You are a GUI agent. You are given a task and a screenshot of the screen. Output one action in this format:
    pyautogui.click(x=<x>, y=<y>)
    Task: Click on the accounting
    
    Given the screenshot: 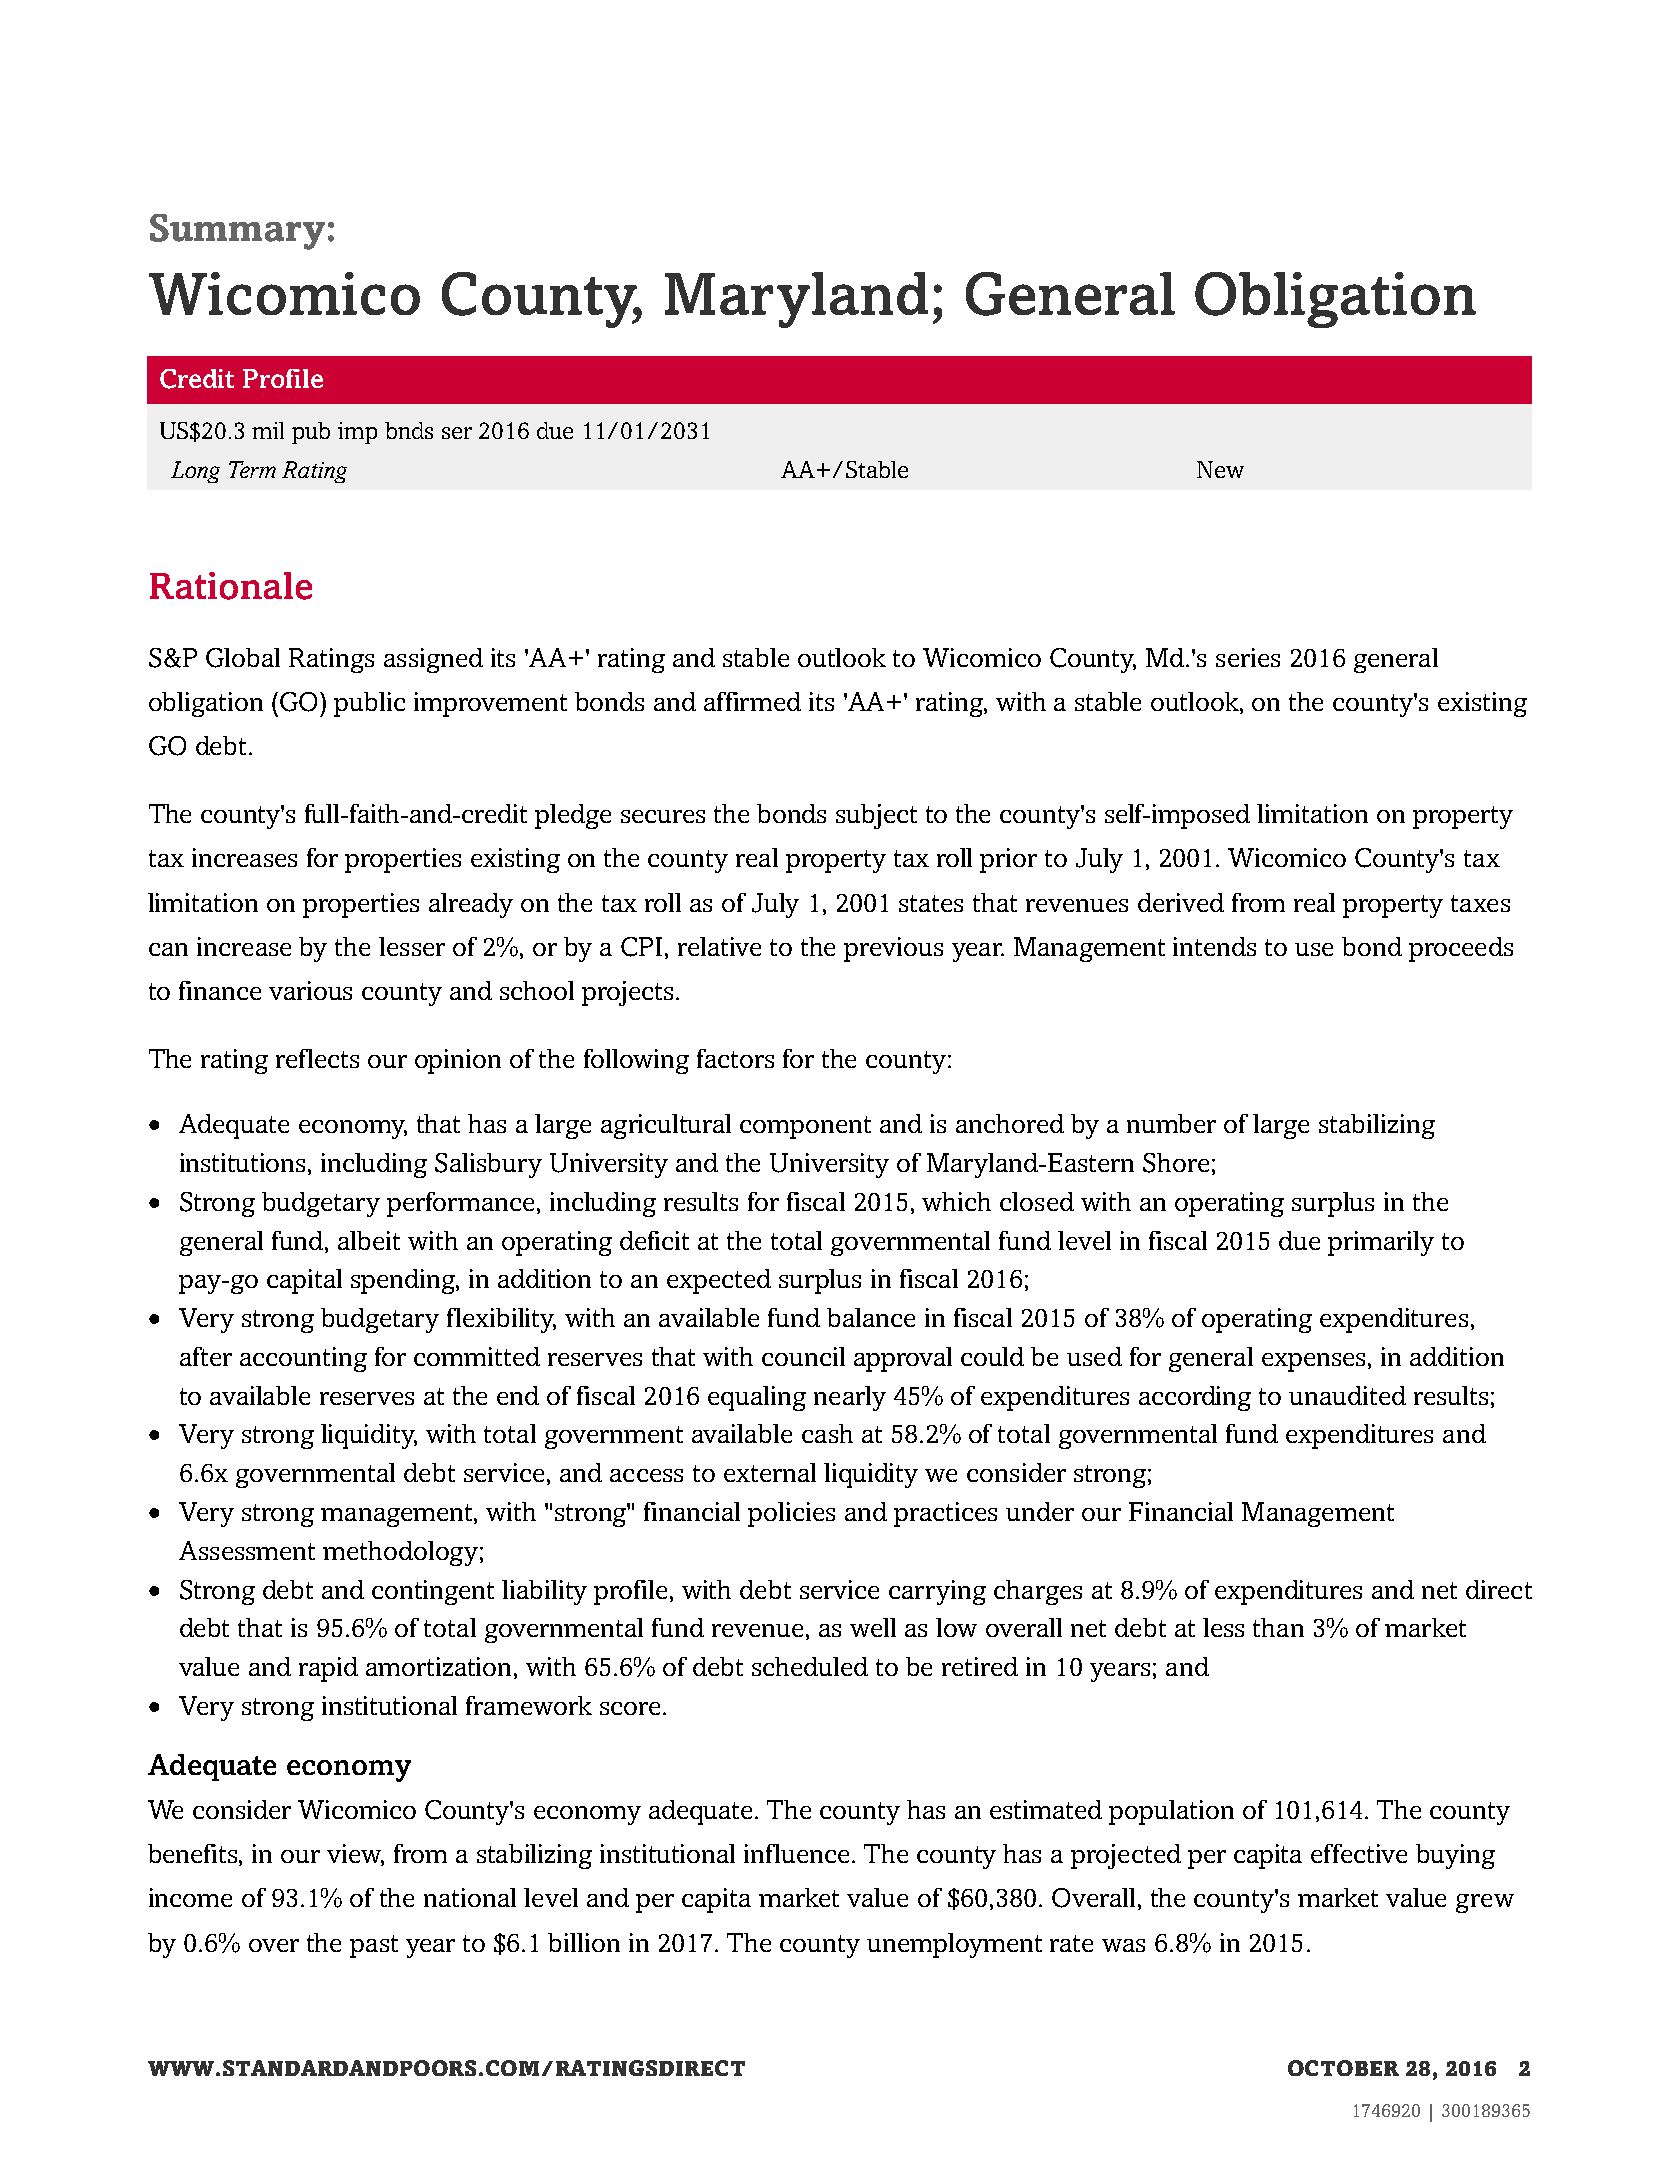 What is the action you would take?
    pyautogui.click(x=303, y=1359)
